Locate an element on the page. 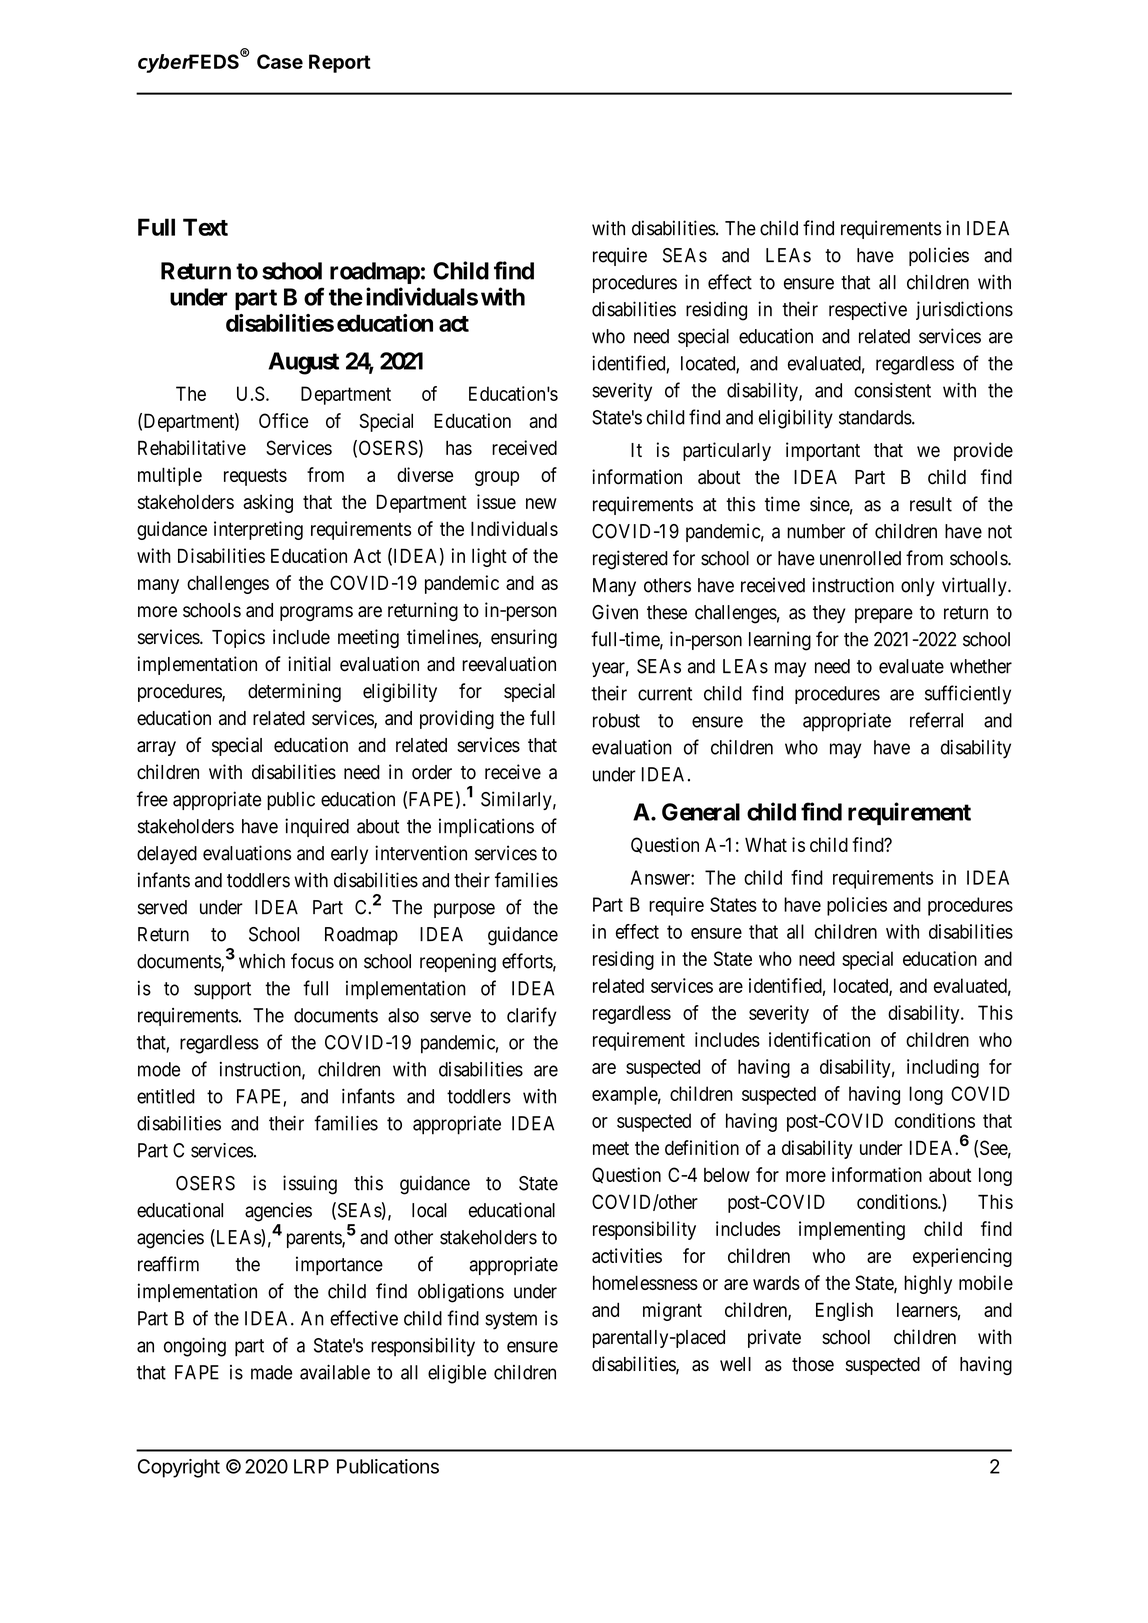 Image resolution: width=1148 pixels, height=1623 pixels. including is located at coordinates (943, 1068).
